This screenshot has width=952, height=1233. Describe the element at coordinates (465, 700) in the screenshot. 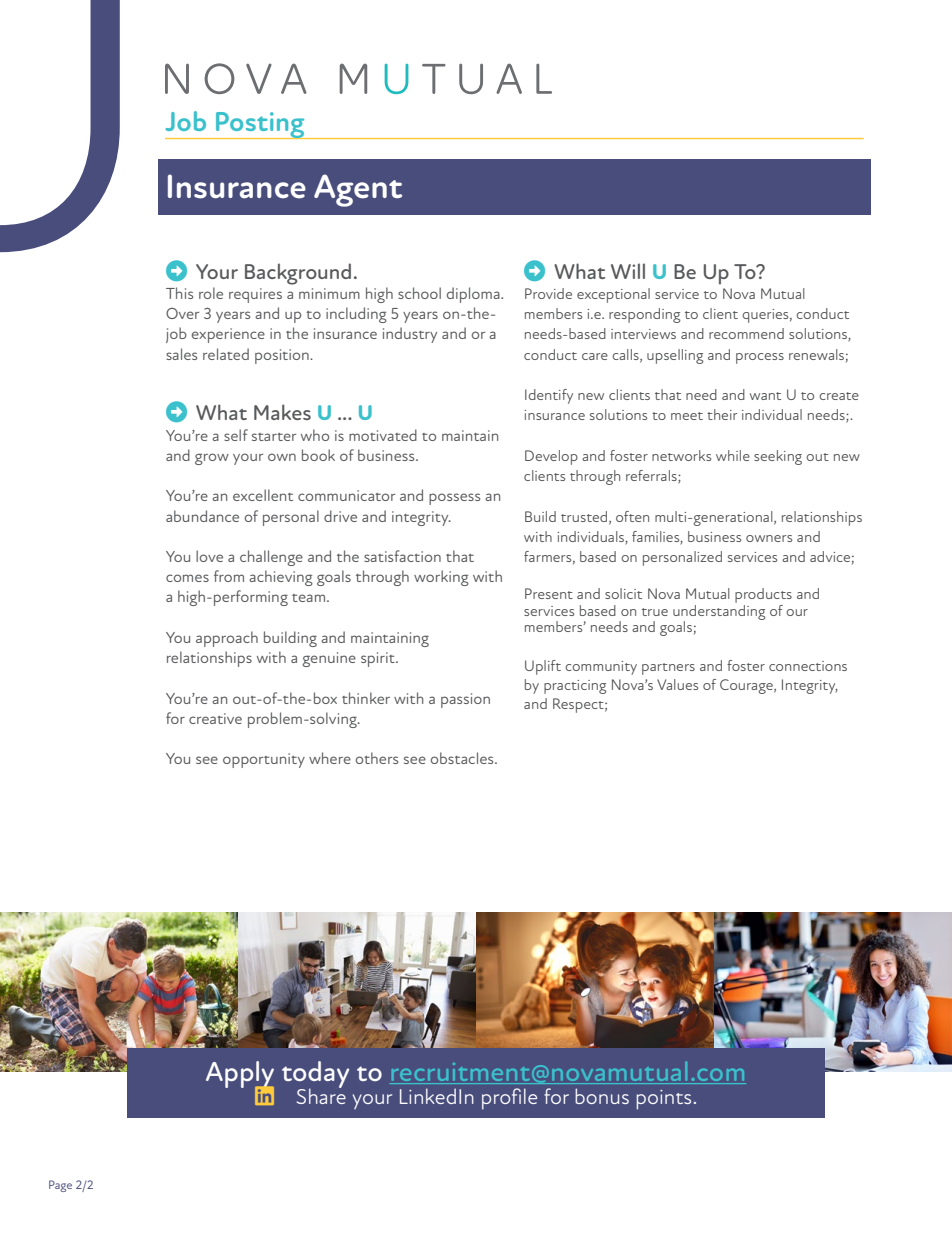

I see `passion` at that location.
